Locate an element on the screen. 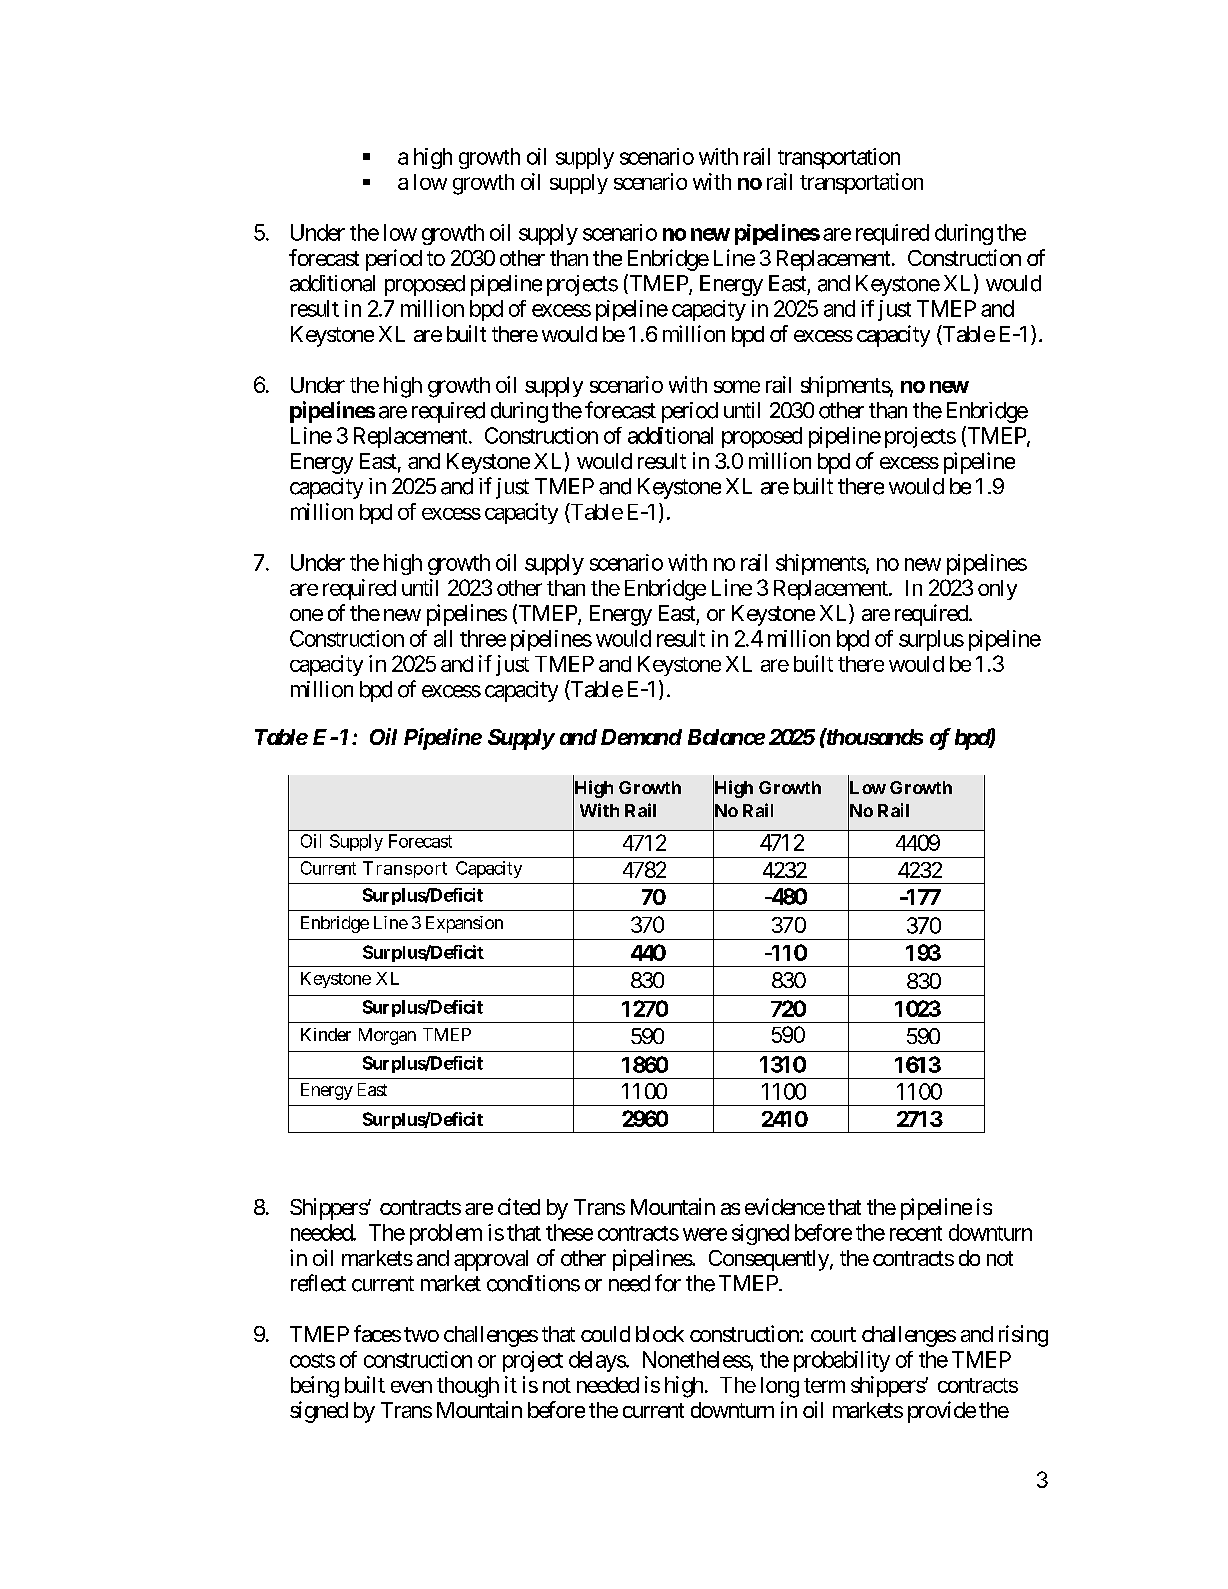 This screenshot has height=1589, width=1228. block is located at coordinates (660, 1334).
